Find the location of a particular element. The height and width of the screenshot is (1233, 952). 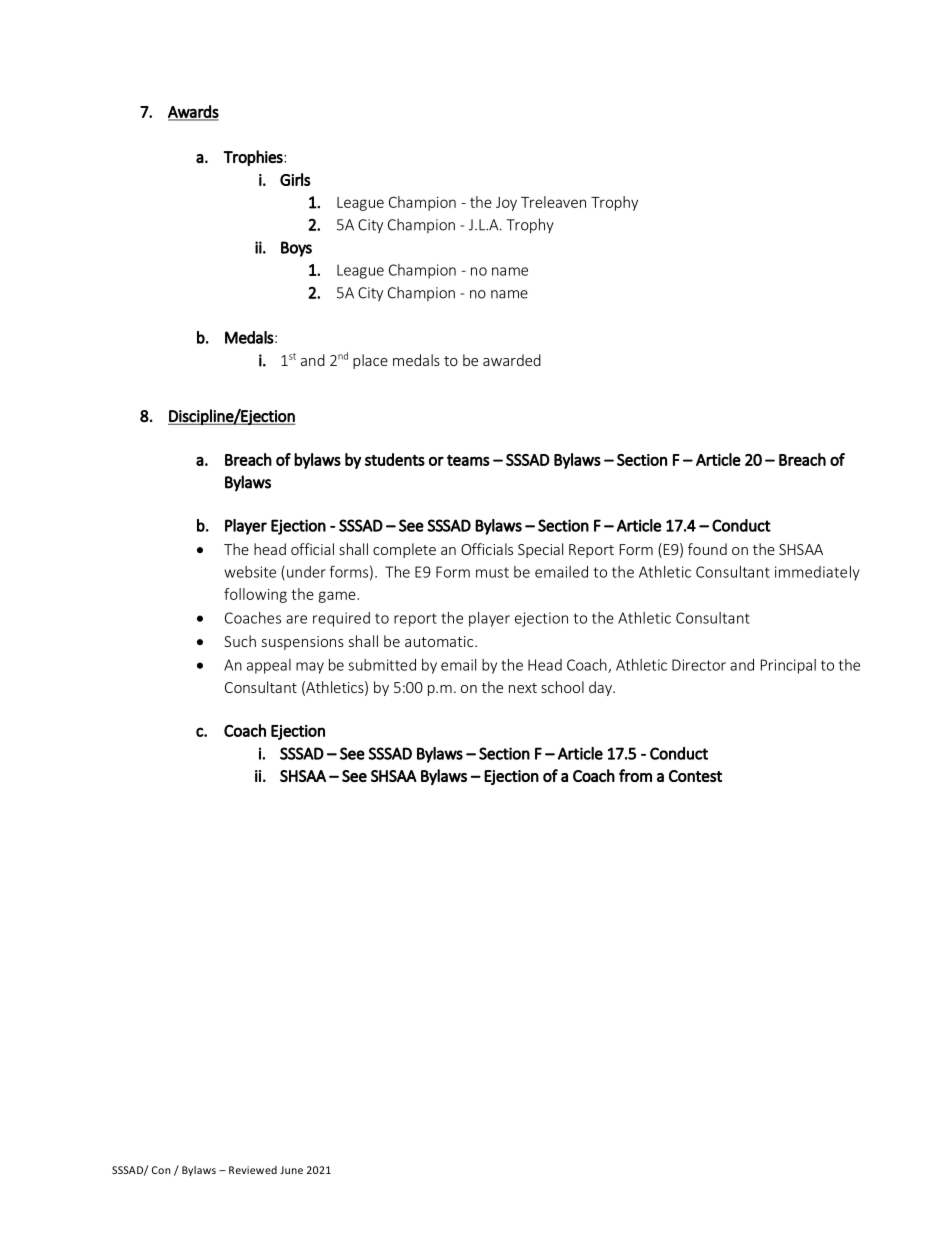

next is located at coordinates (523, 688).
